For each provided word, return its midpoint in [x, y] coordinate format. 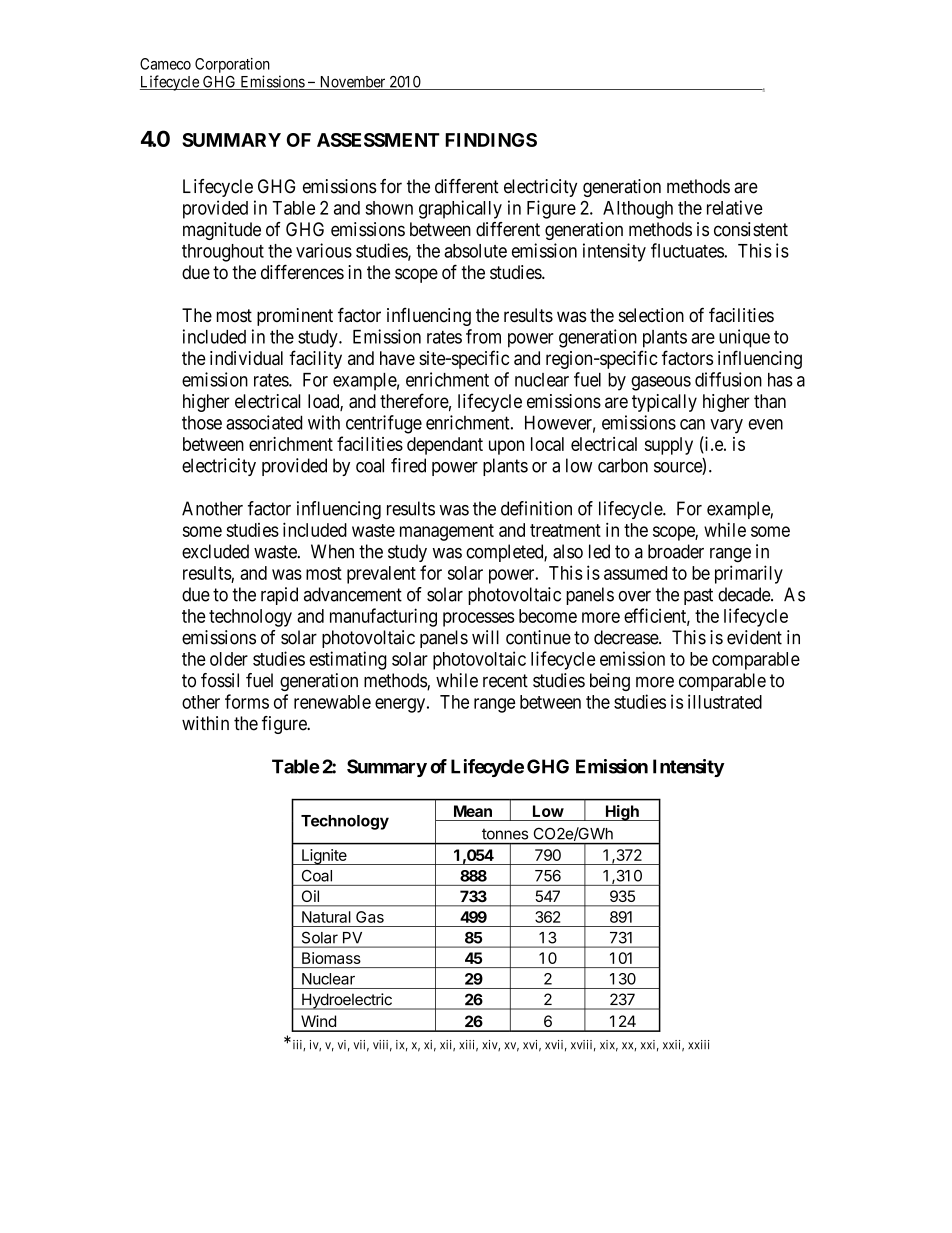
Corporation [232, 65]
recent [505, 681]
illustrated [725, 701]
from [483, 336]
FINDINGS [491, 140]
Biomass [331, 958]
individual [246, 358]
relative [735, 207]
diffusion [728, 379]
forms [247, 701]
